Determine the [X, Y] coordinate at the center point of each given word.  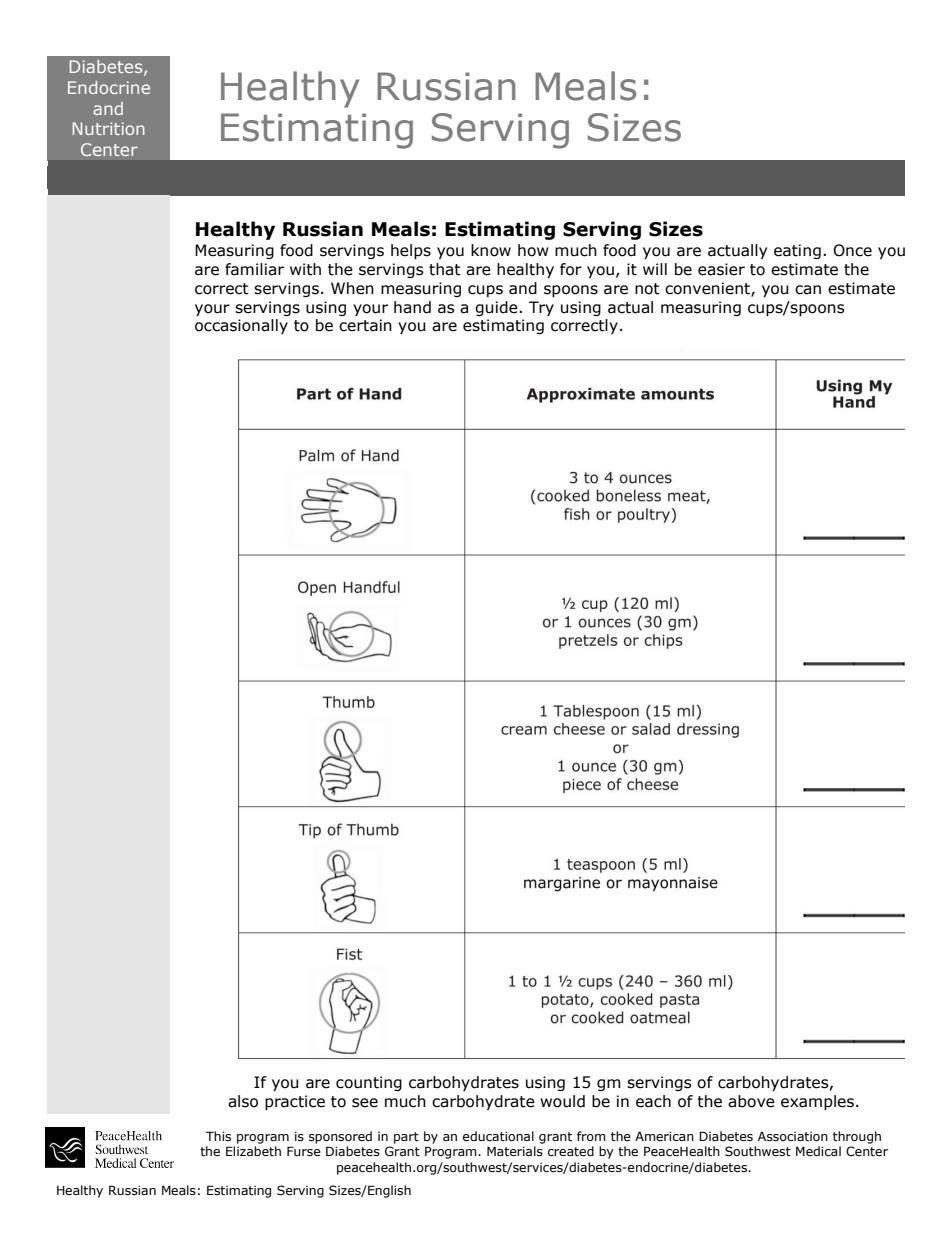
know [491, 250]
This [218, 1136]
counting [369, 1083]
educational [498, 1136]
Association [793, 1137]
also [243, 1101]
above [751, 1101]
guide [497, 308]
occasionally [241, 326]
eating [797, 251]
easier [721, 269]
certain [365, 325]
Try [541, 308]
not [647, 289]
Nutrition [109, 128]
